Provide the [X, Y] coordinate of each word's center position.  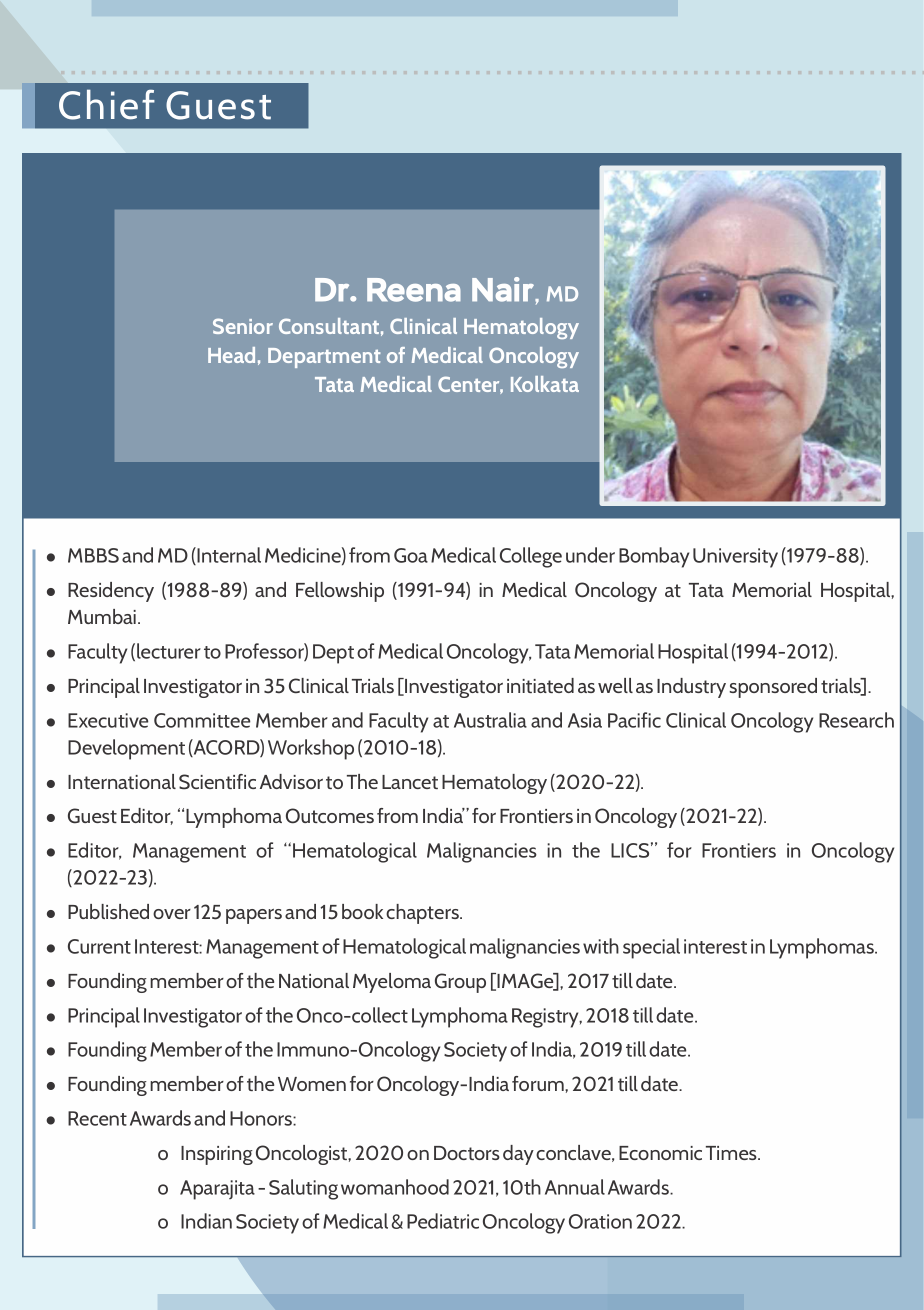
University [735, 558]
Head [231, 355]
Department [324, 358]
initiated [540, 685]
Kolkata [545, 384]
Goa [411, 555]
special [651, 948]
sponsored [773, 688]
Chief [107, 104]
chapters [423, 914]
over [172, 914]
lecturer [169, 651]
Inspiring [217, 1155]
